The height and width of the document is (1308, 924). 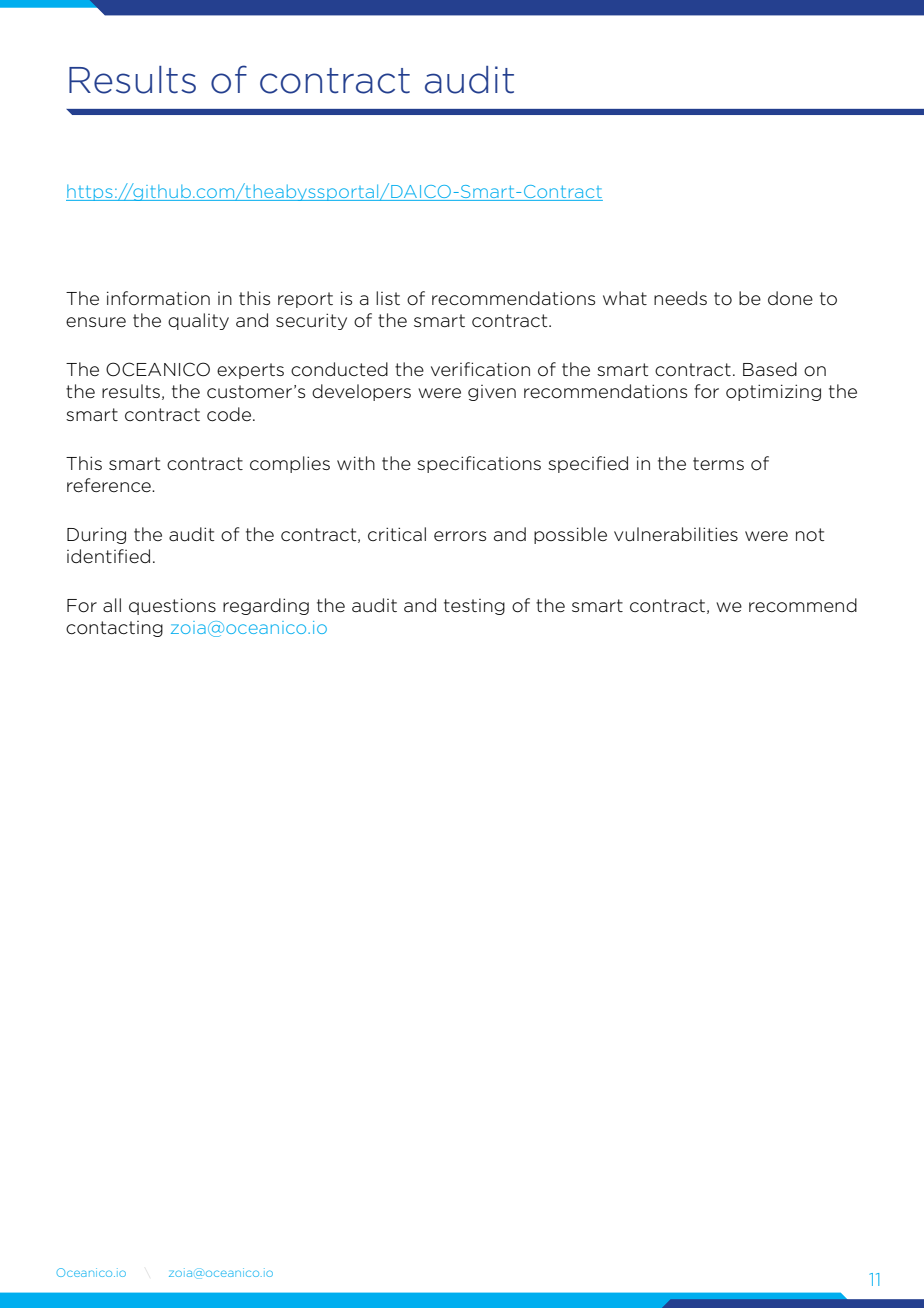 I want to click on needs, so click(x=680, y=298).
